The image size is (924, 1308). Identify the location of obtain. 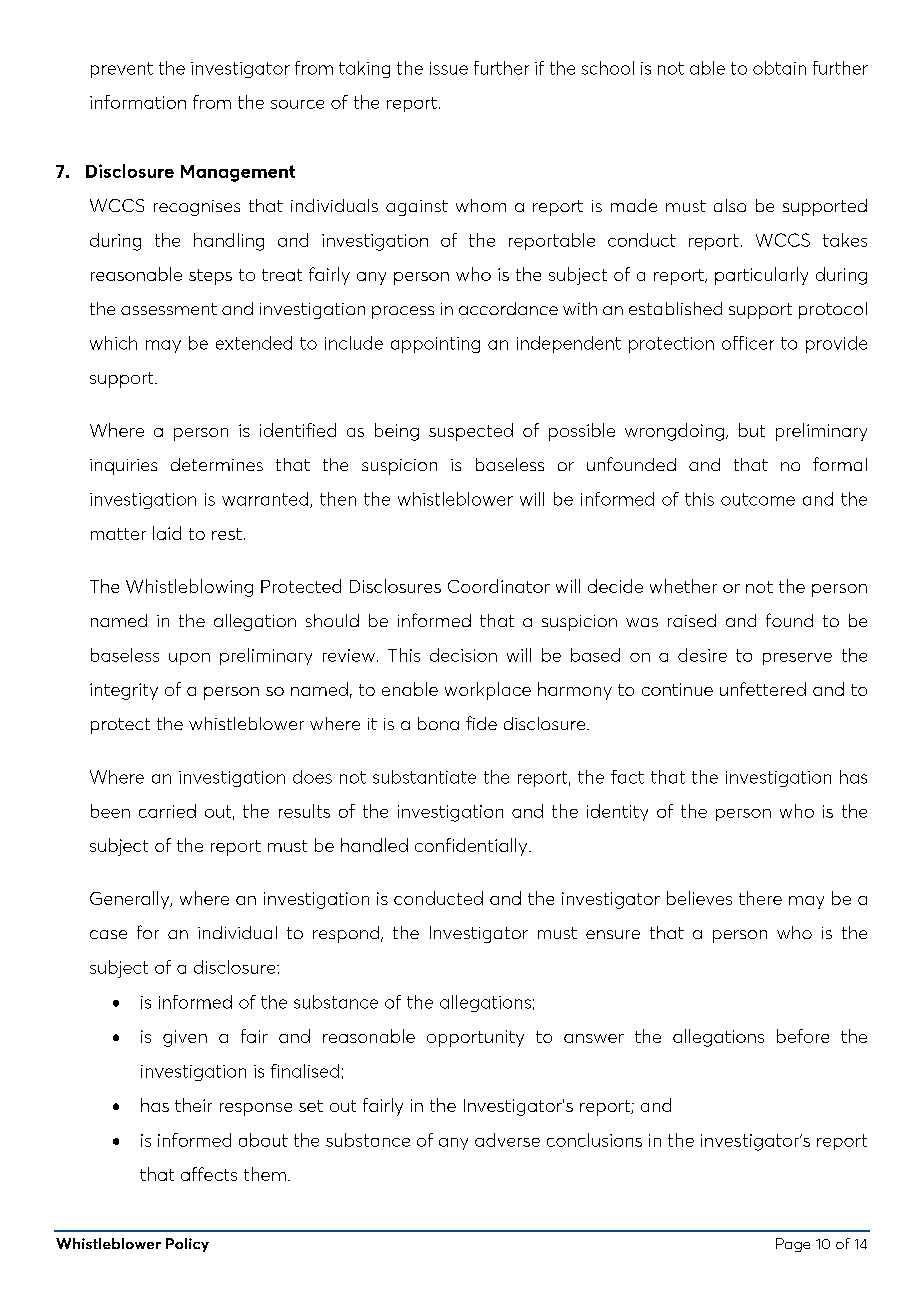
(779, 68).
